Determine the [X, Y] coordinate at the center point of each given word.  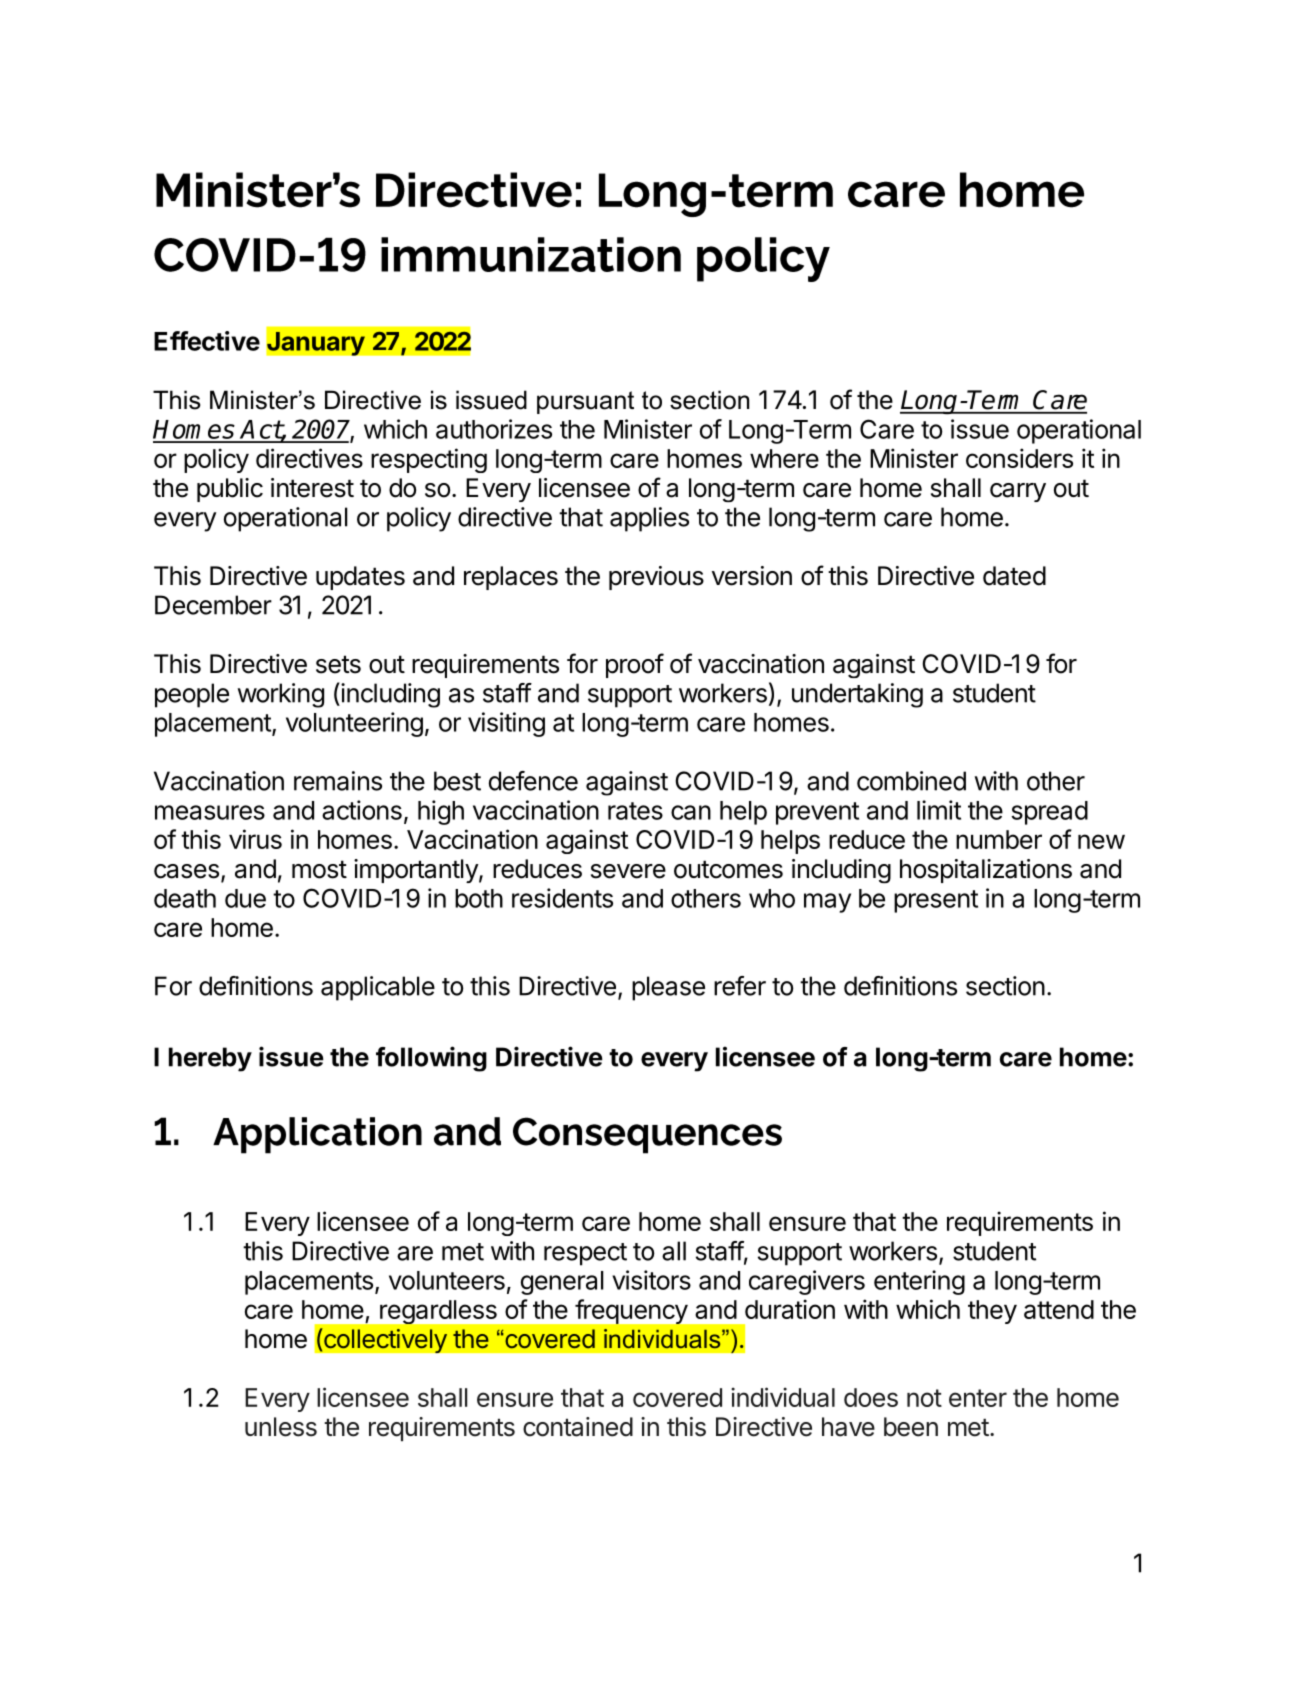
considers [1019, 458]
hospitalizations [986, 871]
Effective [207, 341]
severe [628, 871]
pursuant [585, 402]
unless [281, 1427]
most [319, 869]
